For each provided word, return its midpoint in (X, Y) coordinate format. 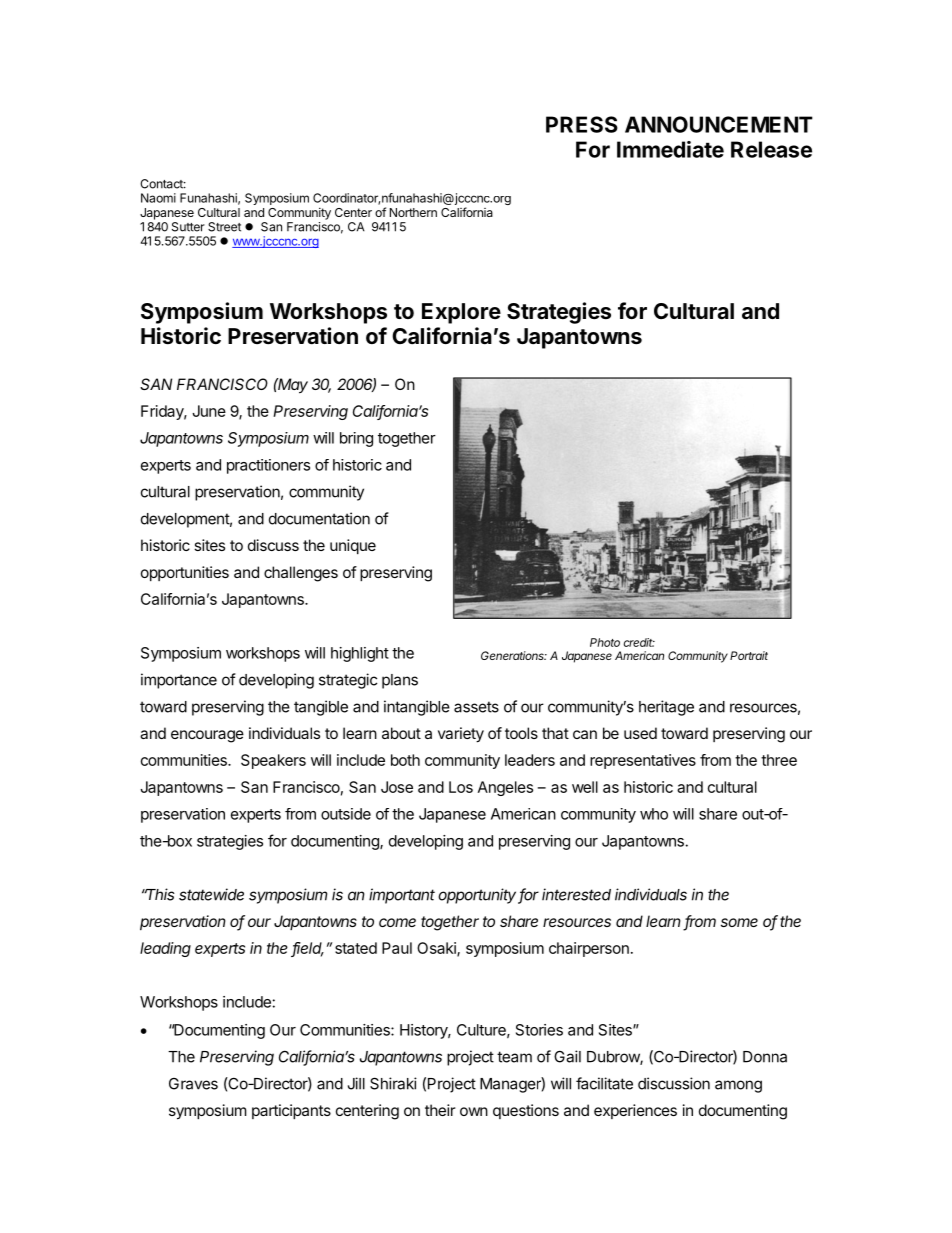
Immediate (670, 149)
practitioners (268, 466)
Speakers (273, 761)
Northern (413, 212)
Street (224, 227)
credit (639, 642)
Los (461, 787)
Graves (193, 1084)
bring (356, 439)
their (440, 1110)
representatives (643, 761)
